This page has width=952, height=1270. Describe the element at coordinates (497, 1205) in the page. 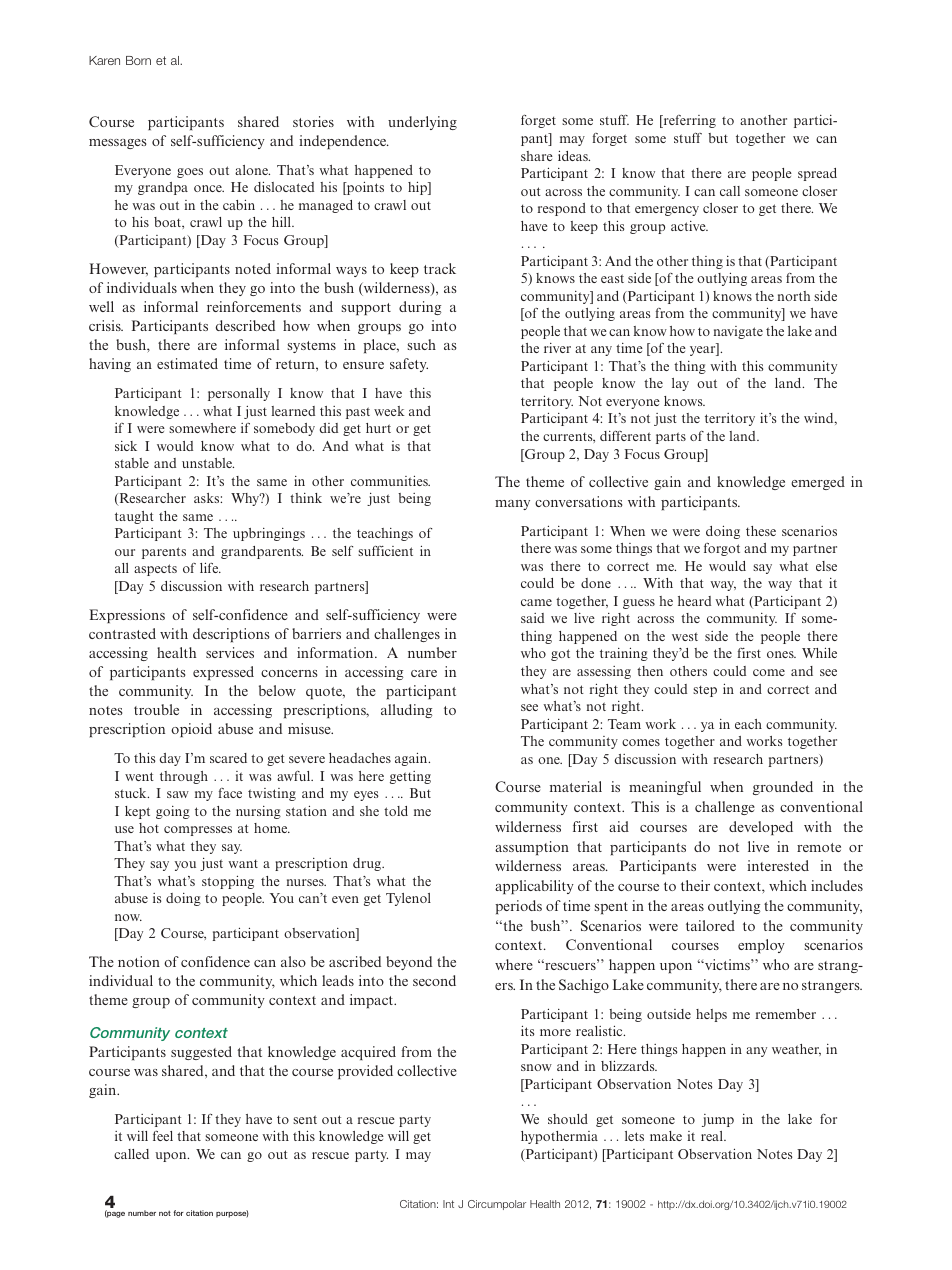

I see `Circumpolar` at that location.
